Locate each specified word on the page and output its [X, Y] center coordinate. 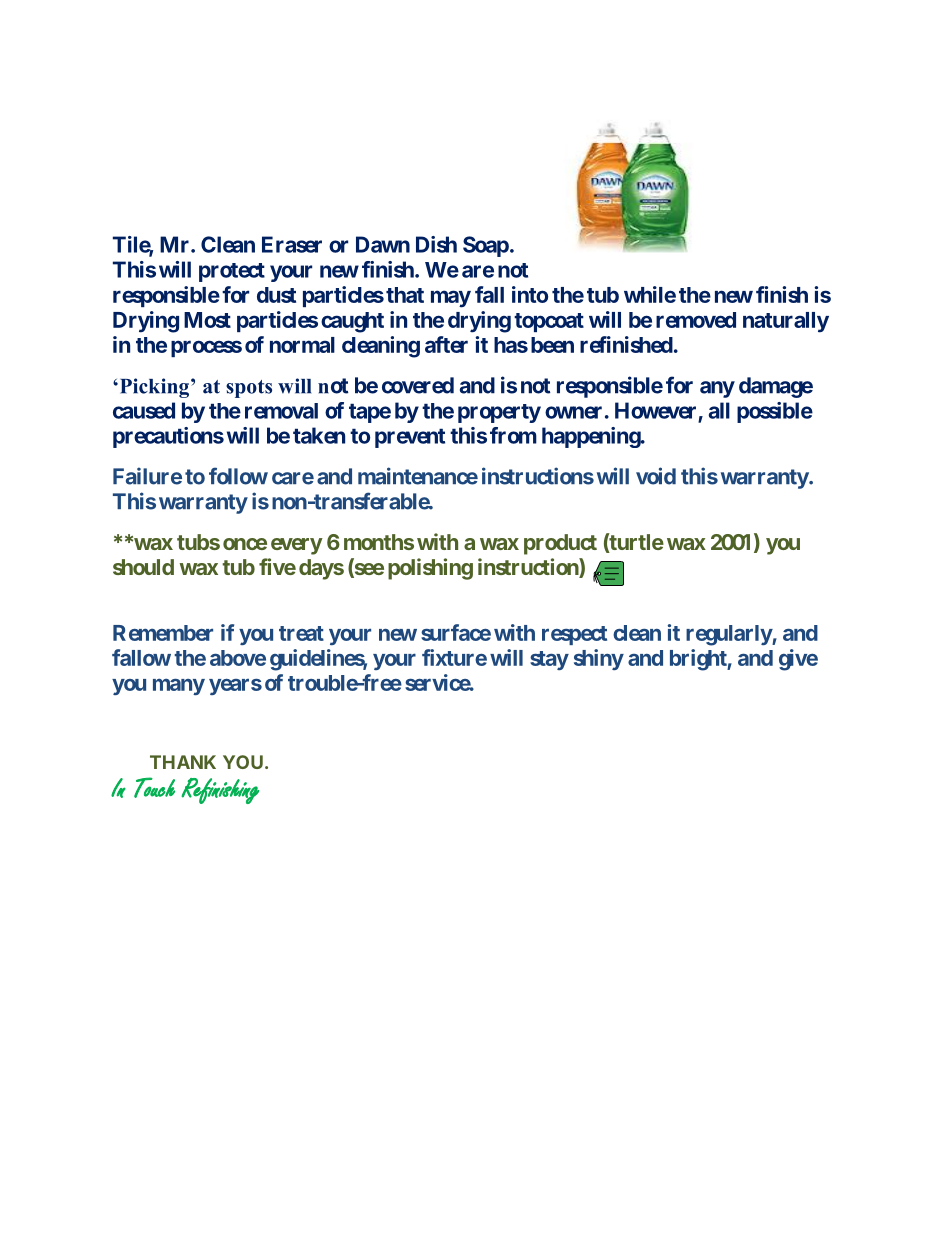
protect [232, 272]
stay [549, 660]
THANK [183, 762]
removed [696, 320]
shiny [599, 659]
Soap [486, 246]
